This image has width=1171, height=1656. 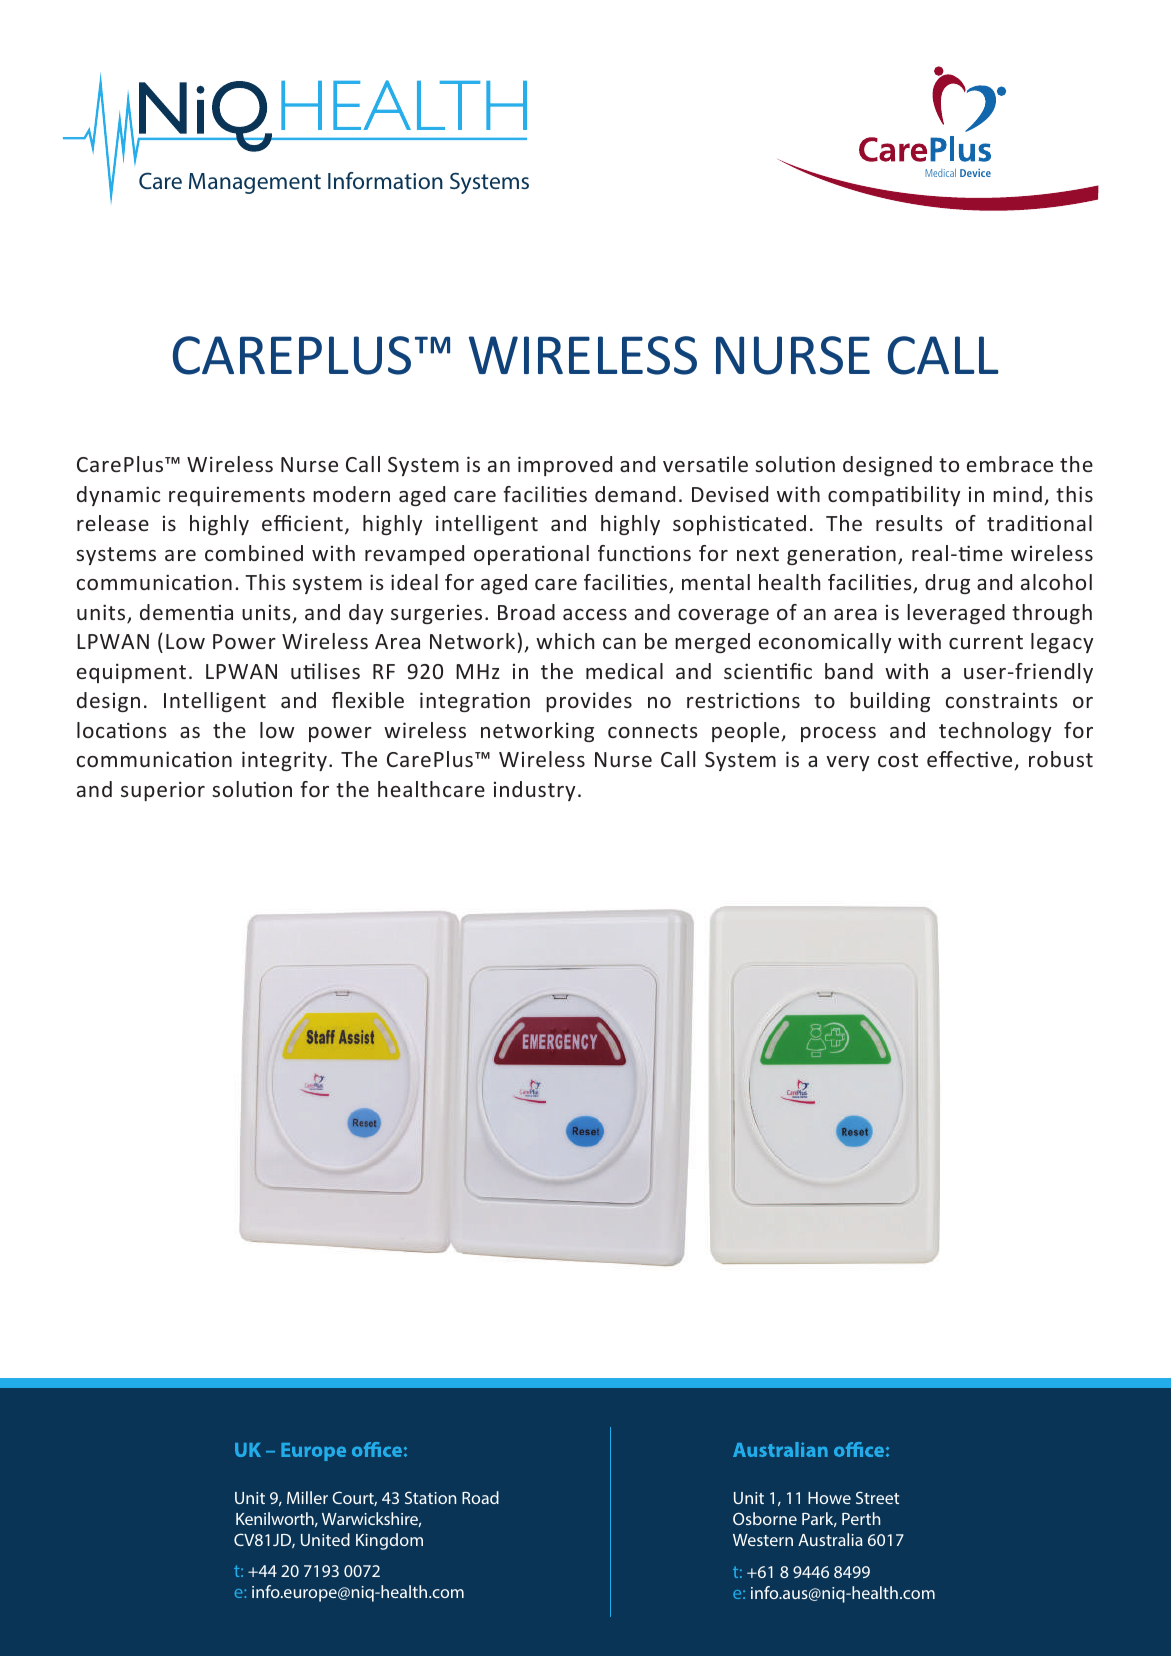 What do you see at coordinates (565, 466) in the image?
I see `improved` at bounding box center [565, 466].
